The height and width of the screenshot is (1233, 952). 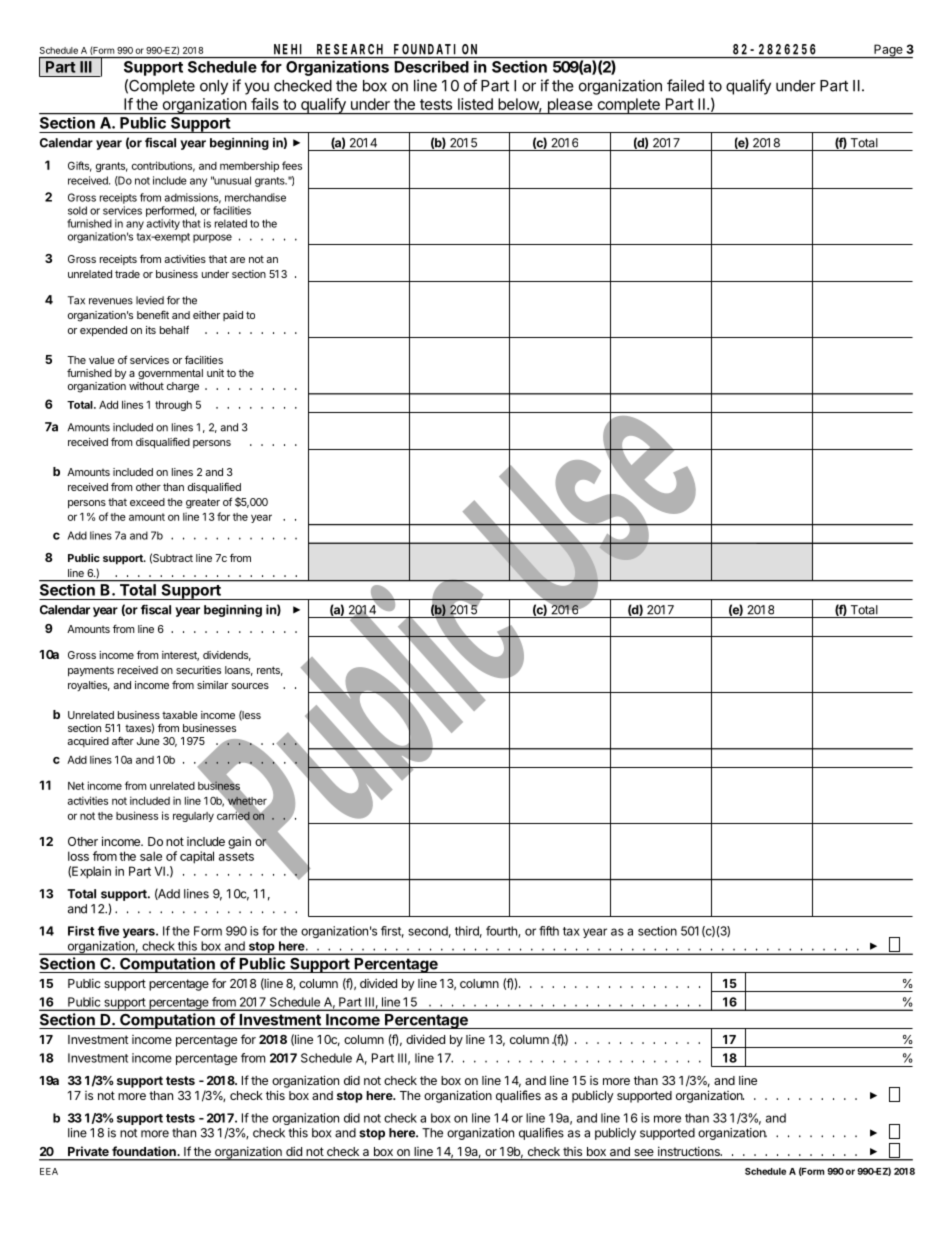 I want to click on unit, so click(x=215, y=373).
